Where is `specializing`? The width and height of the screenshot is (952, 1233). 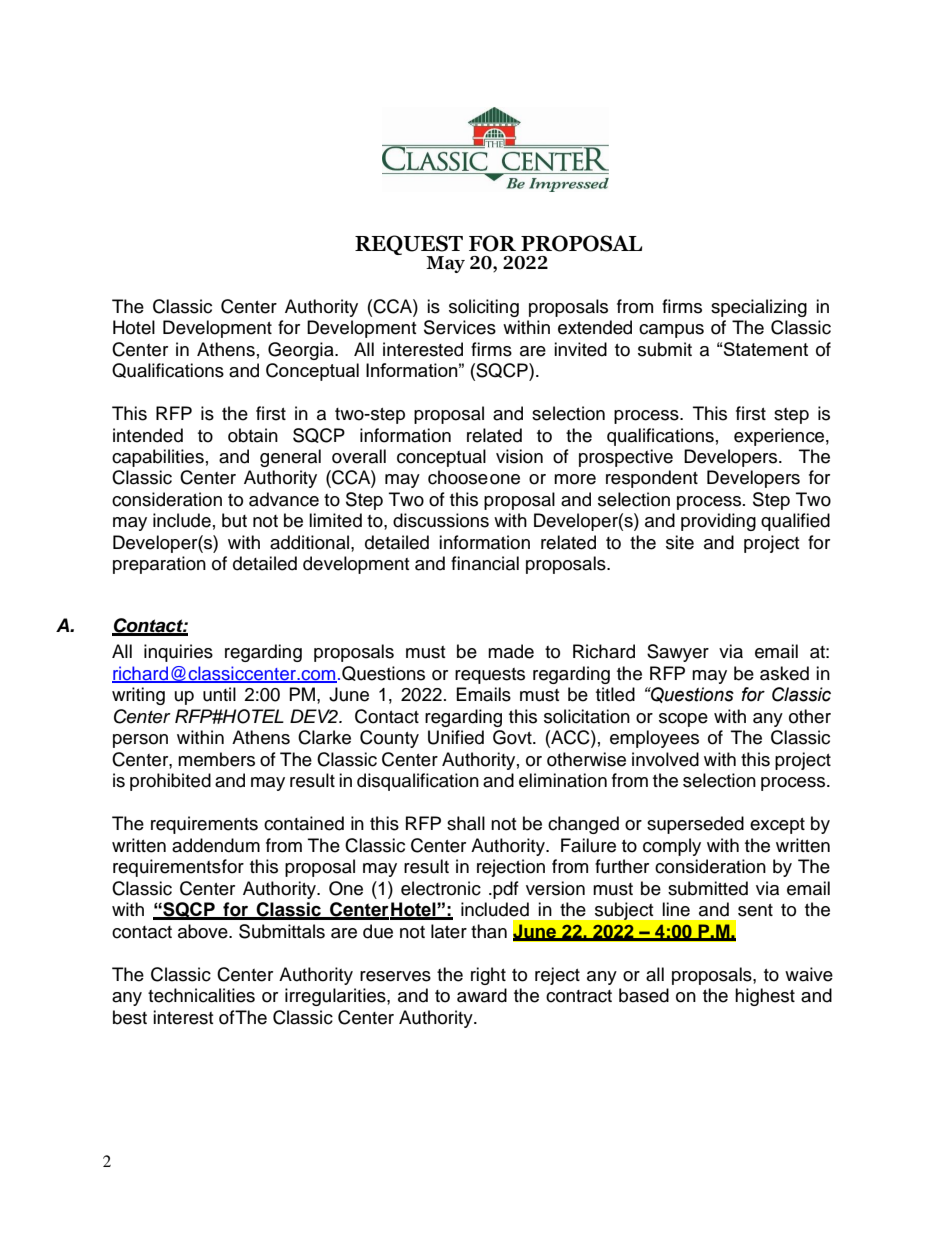
specializing is located at coordinates (759, 308).
